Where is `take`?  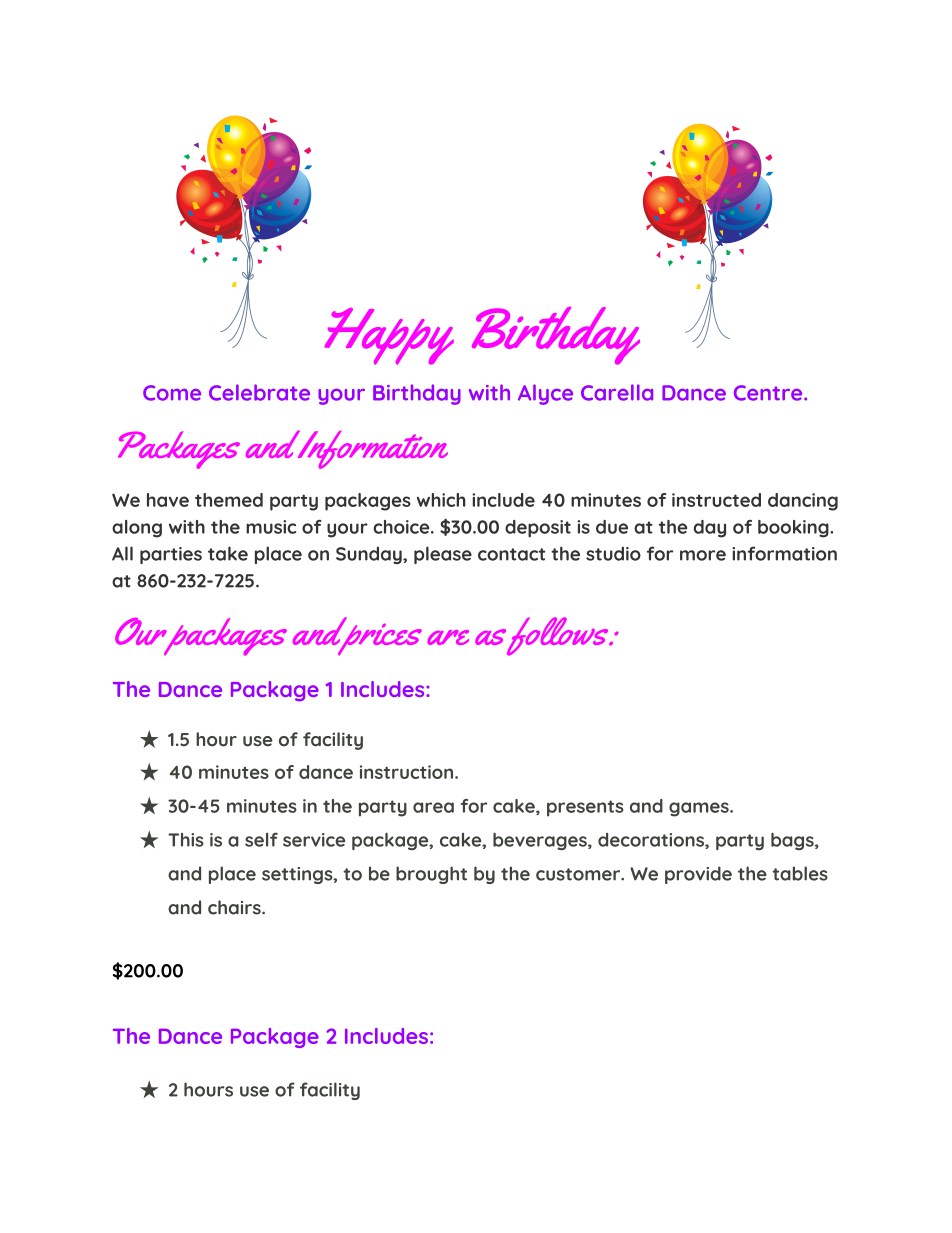 take is located at coordinates (228, 553).
